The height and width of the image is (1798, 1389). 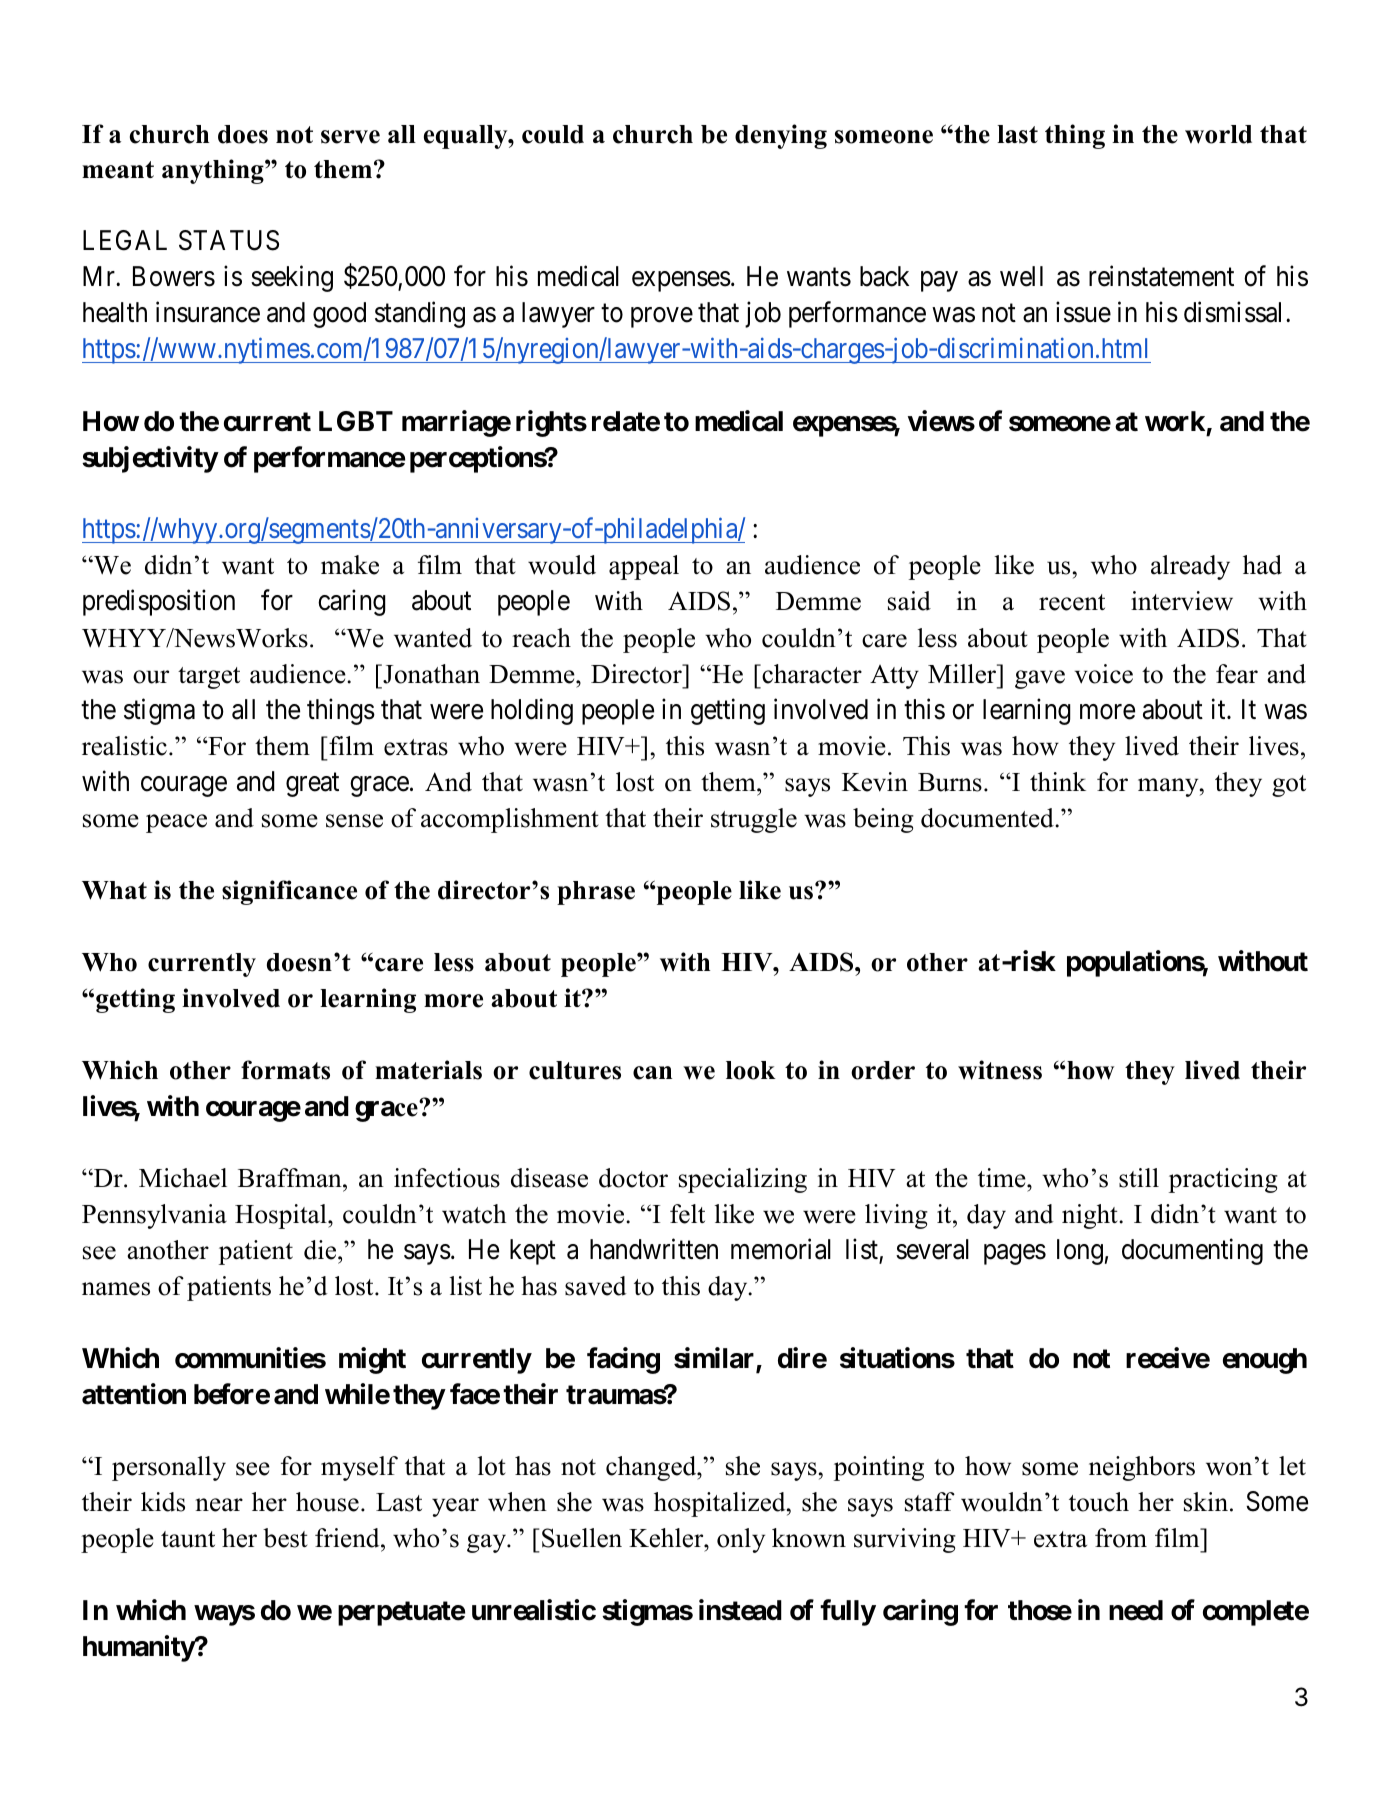 What do you see at coordinates (289, 892) in the image?
I see `significance` at bounding box center [289, 892].
